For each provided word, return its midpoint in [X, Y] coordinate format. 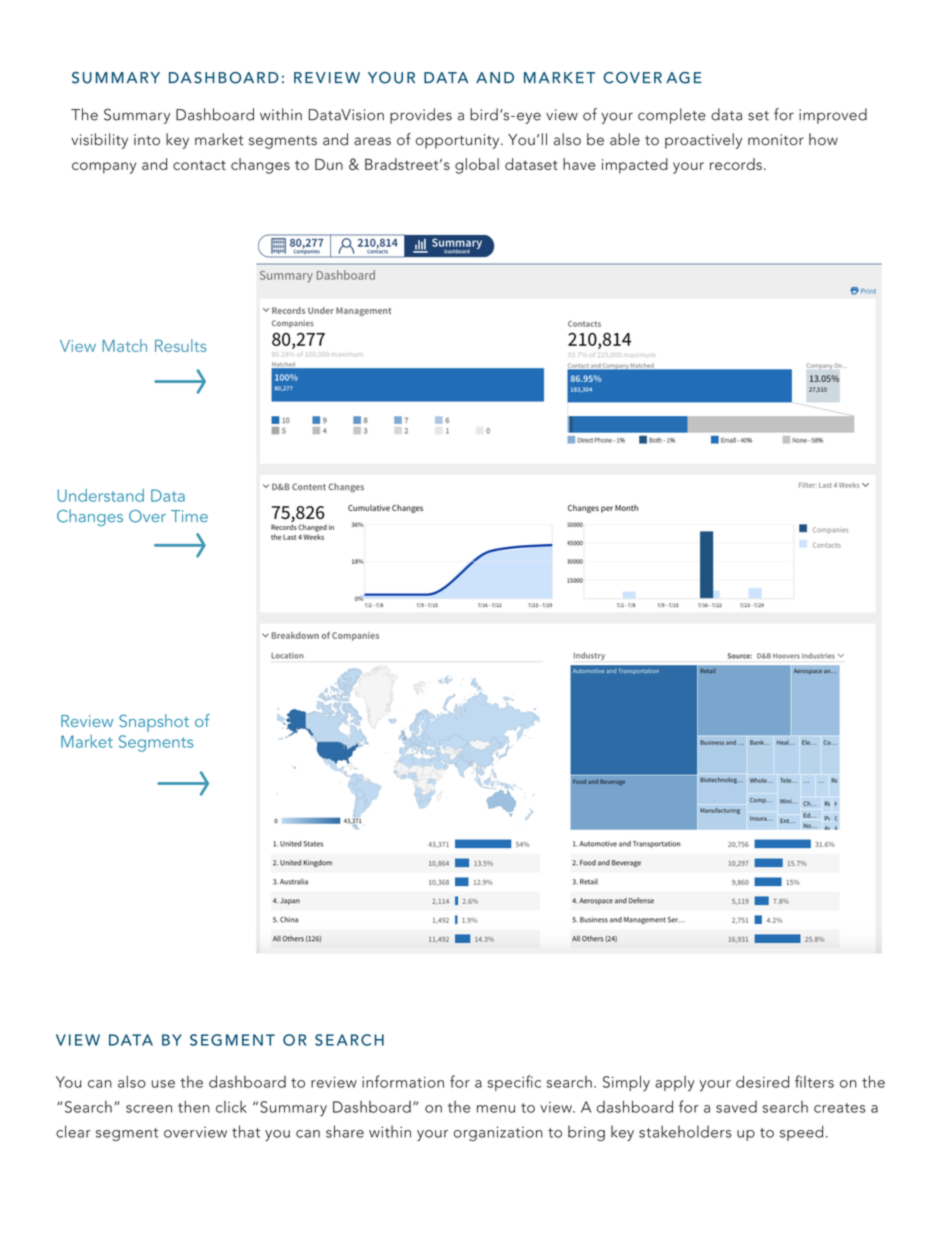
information [403, 1081]
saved [736, 1107]
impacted [635, 166]
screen [149, 1109]
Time [189, 516]
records [736, 164]
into [147, 140]
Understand [100, 495]
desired [762, 1081]
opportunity [458, 141]
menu [496, 1109]
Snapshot [154, 723]
